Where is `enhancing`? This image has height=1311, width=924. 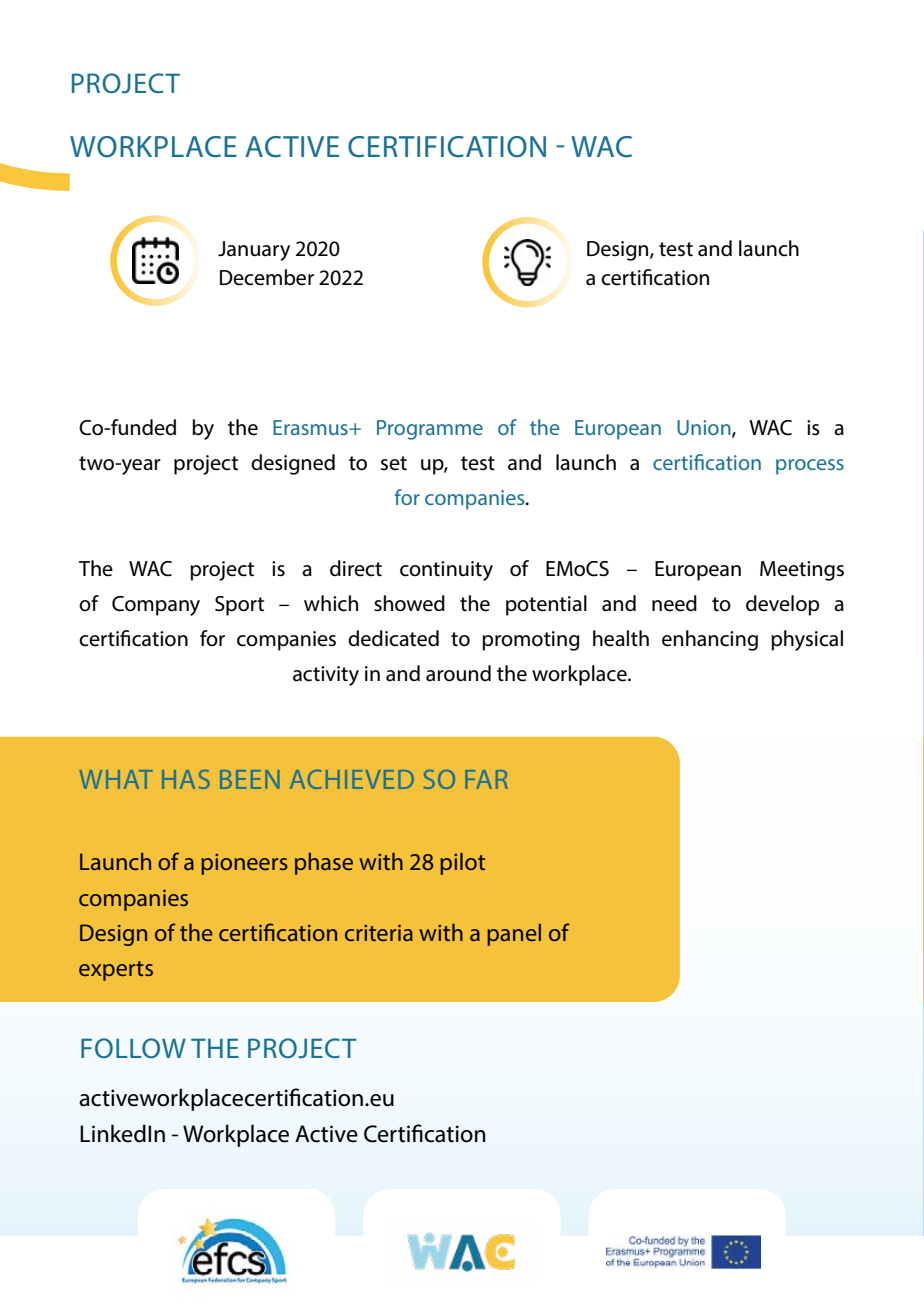 enhancing is located at coordinates (710, 640).
